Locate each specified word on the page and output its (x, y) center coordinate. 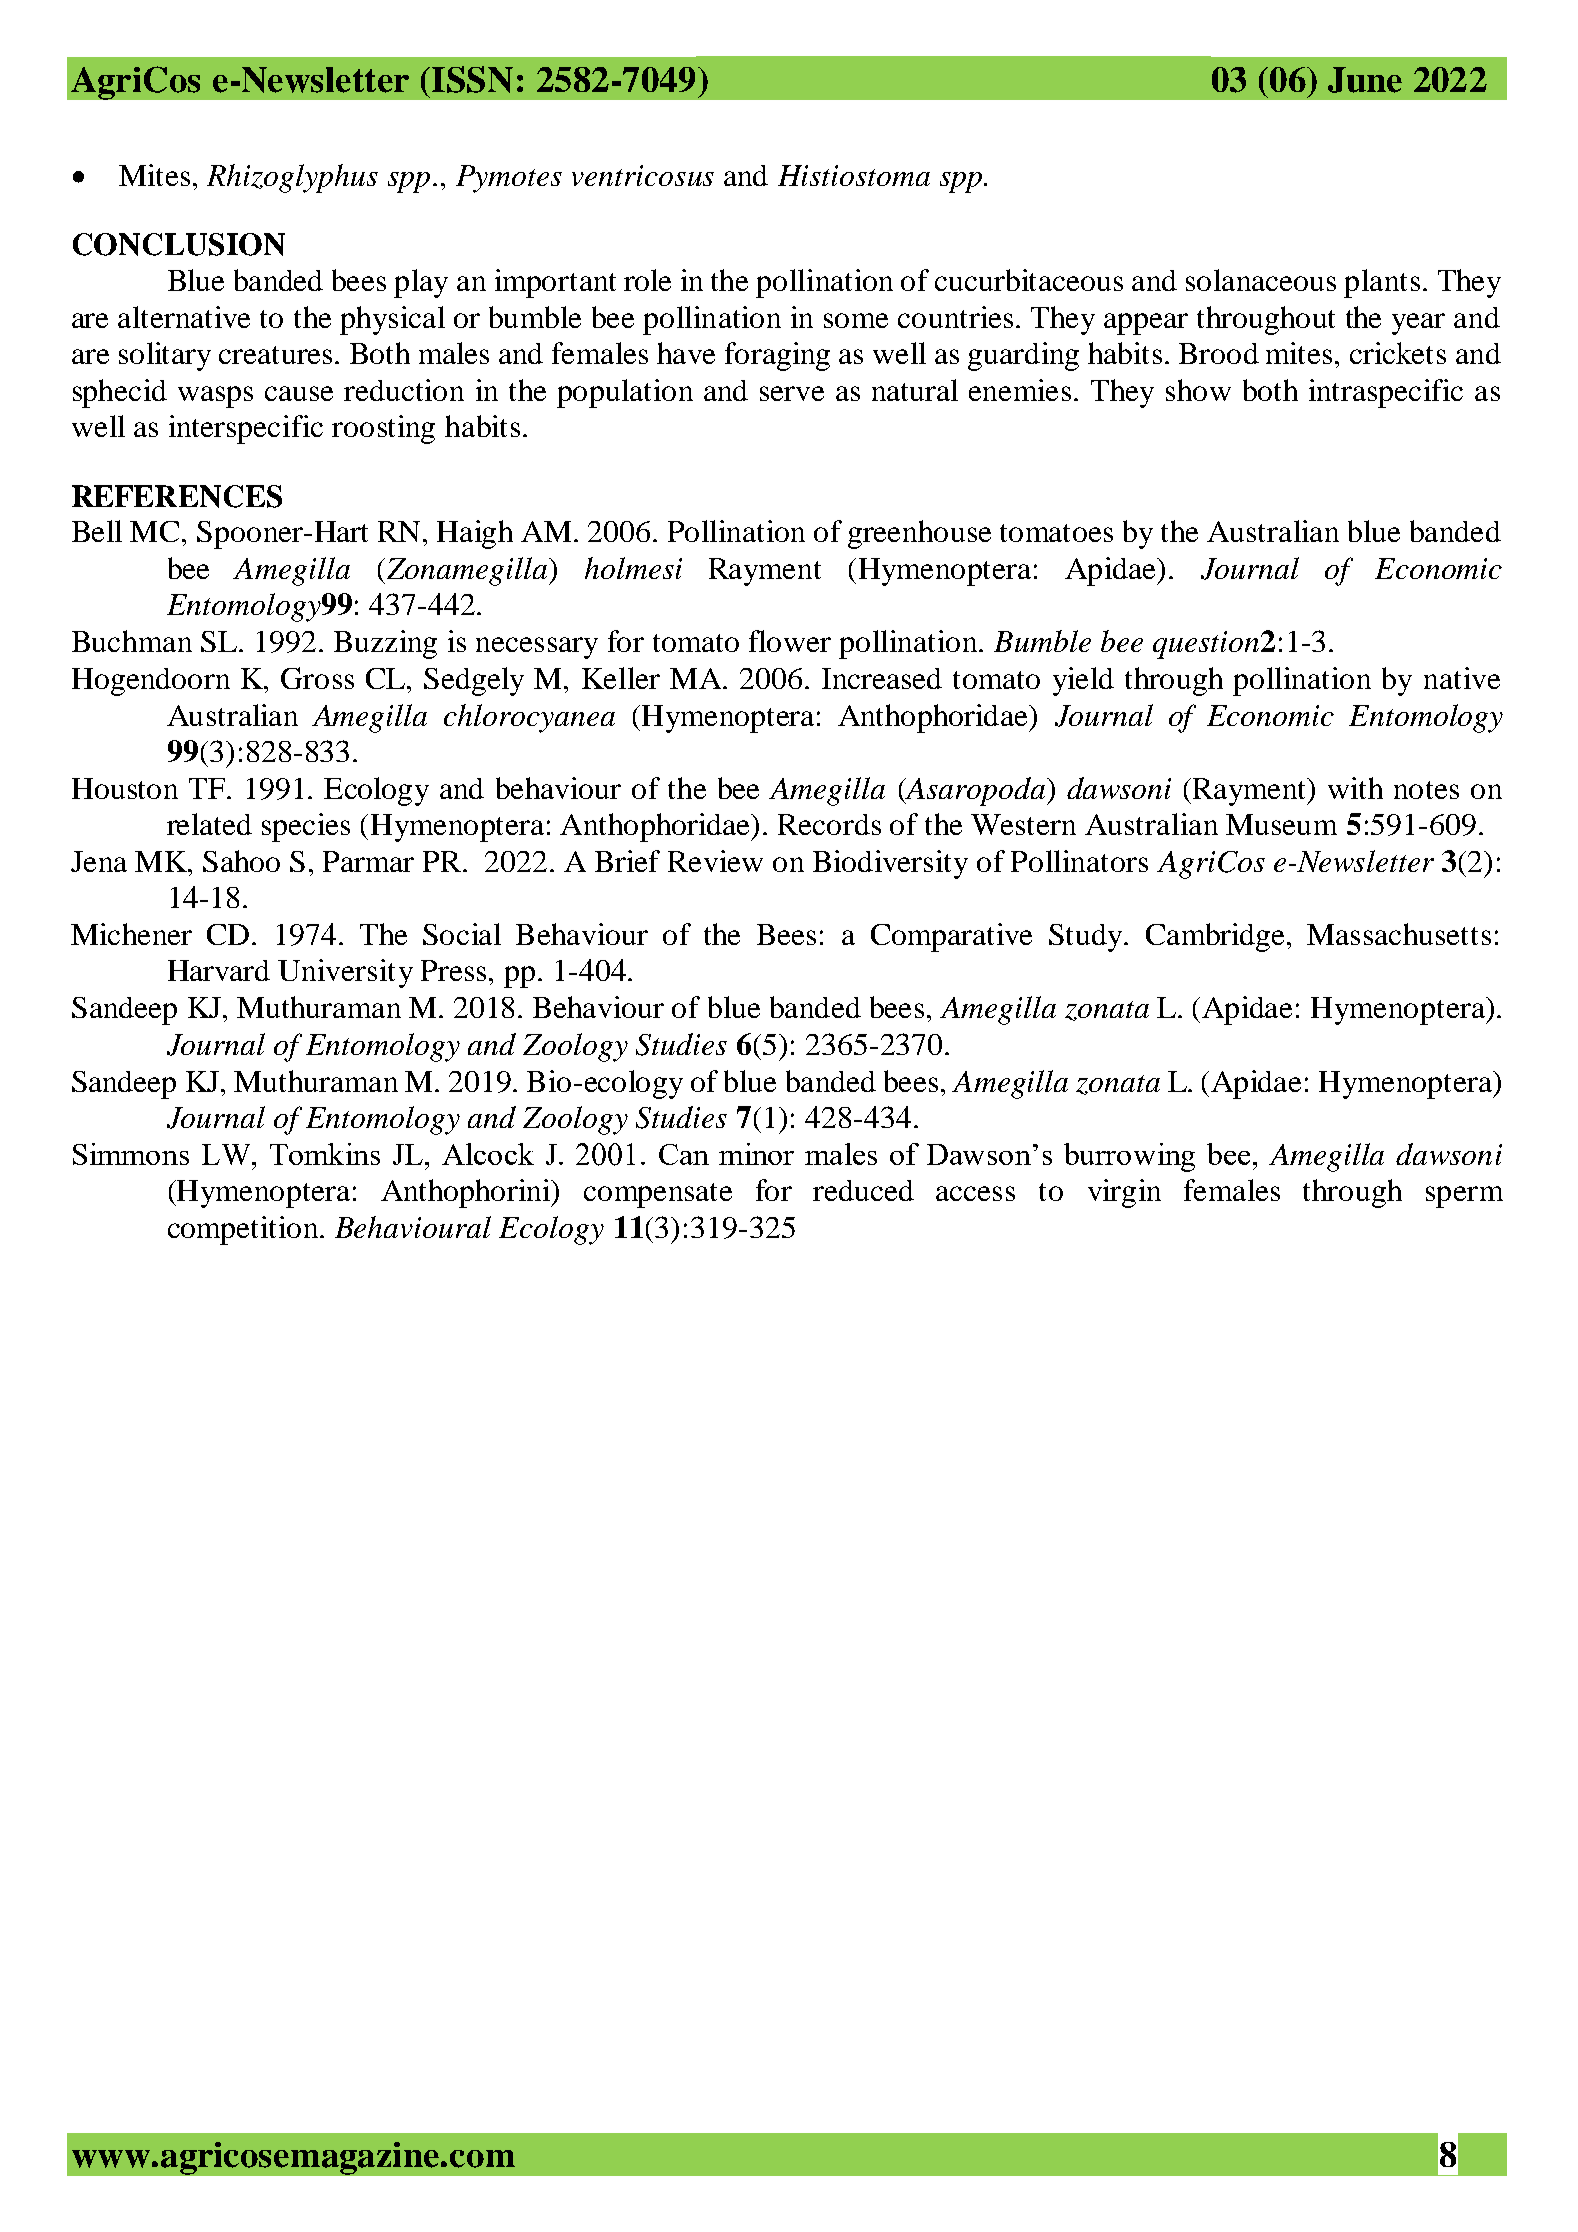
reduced (863, 1190)
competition (244, 1230)
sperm (1464, 1197)
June (1365, 80)
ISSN (472, 79)
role (647, 280)
